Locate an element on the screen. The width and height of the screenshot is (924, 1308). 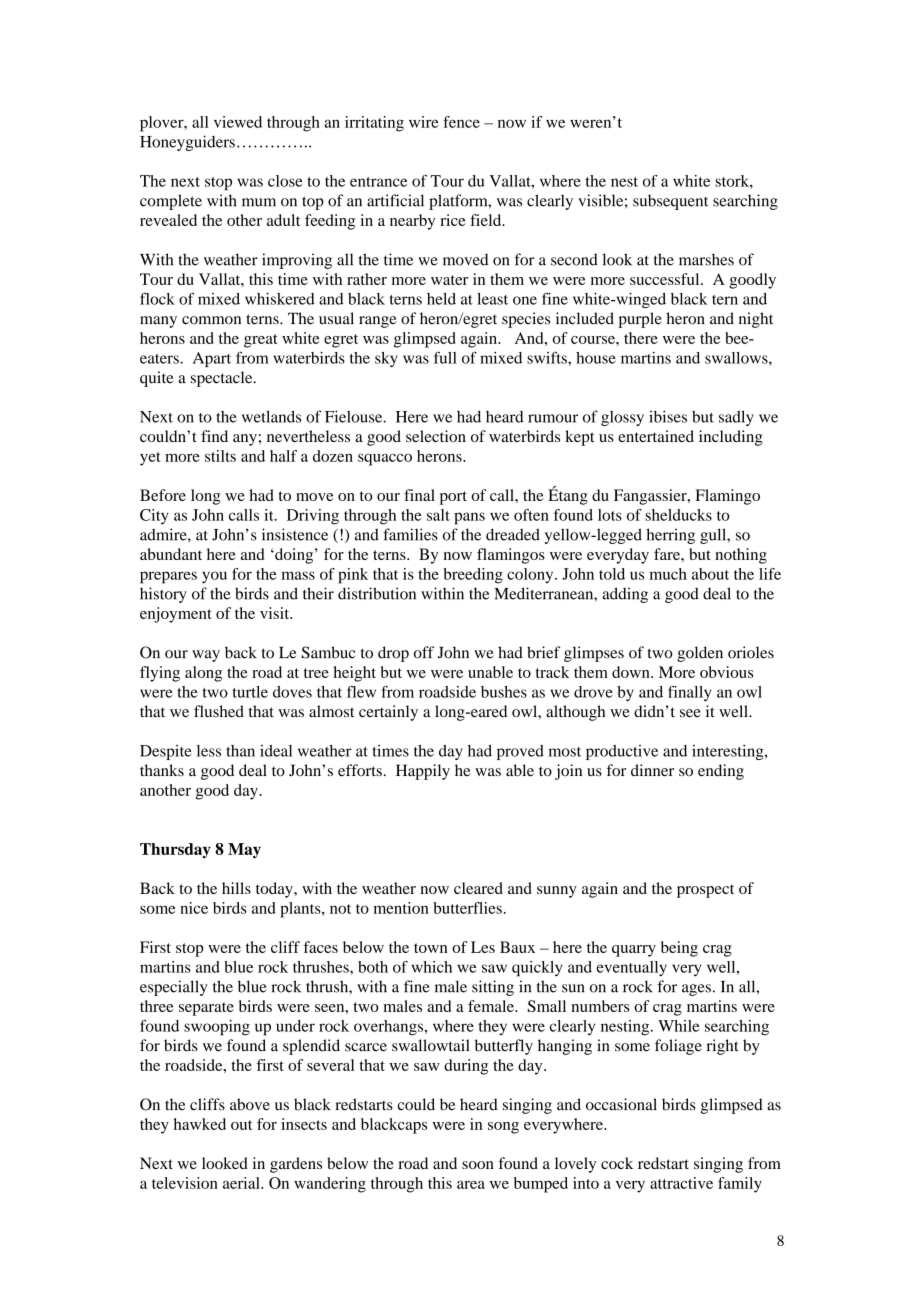
way is located at coordinates (206, 656).
